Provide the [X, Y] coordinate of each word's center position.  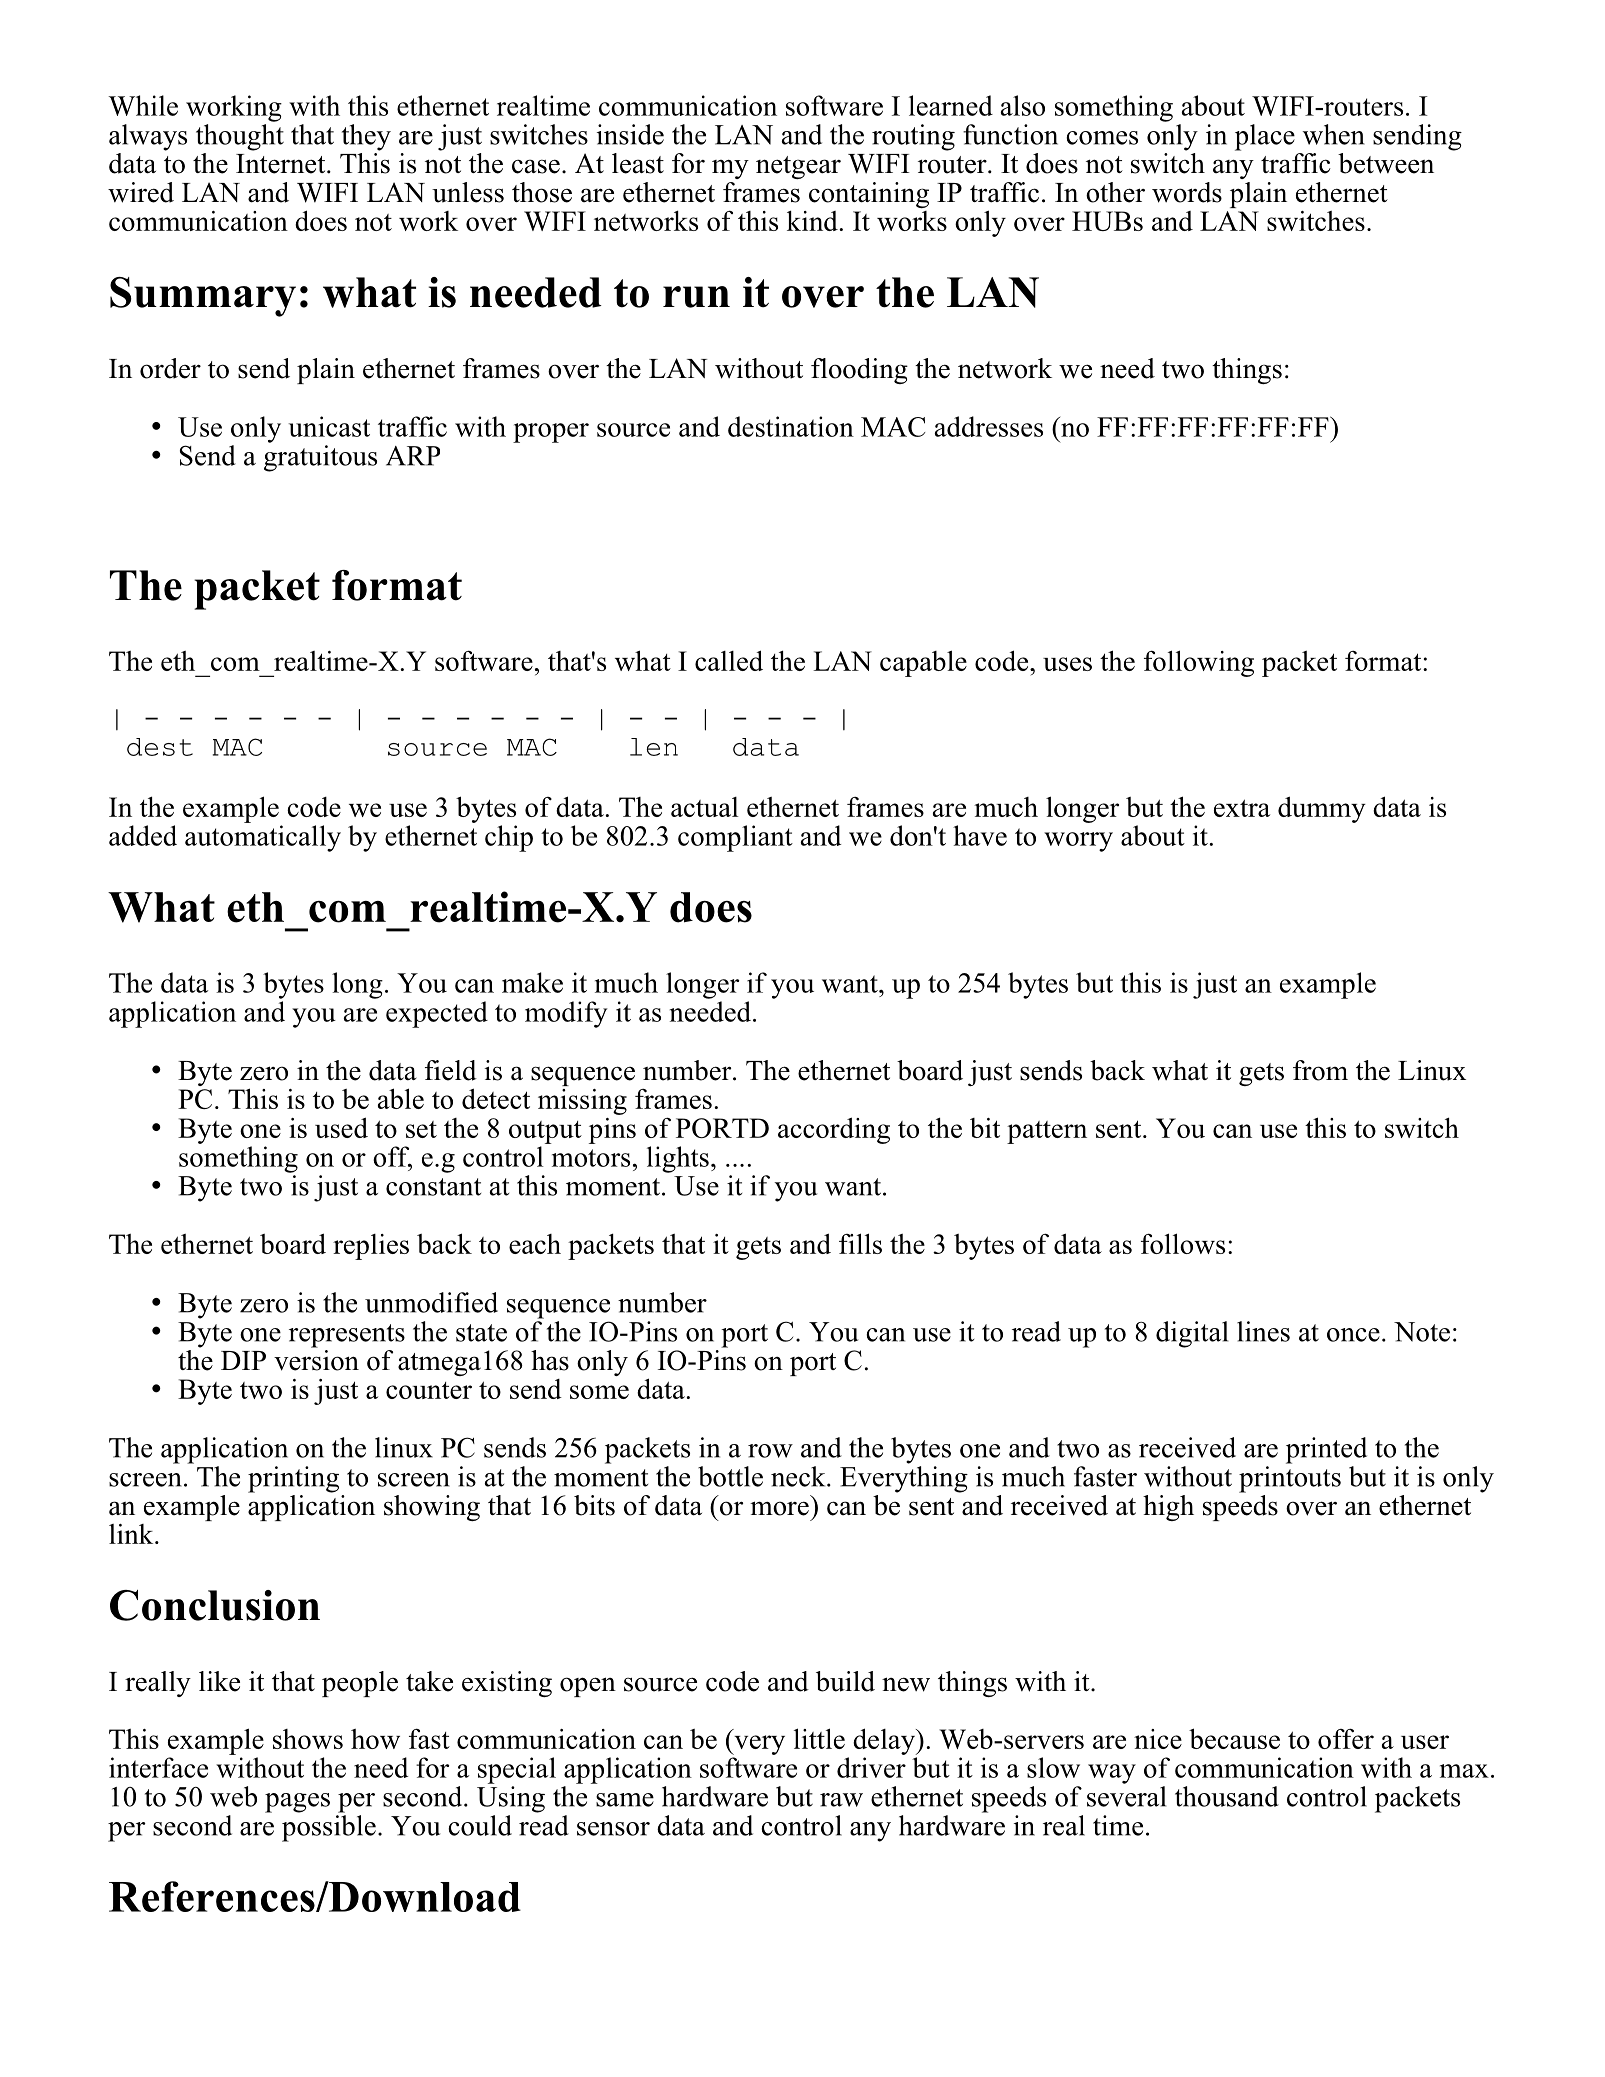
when [1333, 134]
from [1320, 1070]
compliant [735, 838]
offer [1346, 1738]
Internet [282, 164]
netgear [798, 167]
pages [297, 1803]
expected [437, 1014]
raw [841, 1800]
